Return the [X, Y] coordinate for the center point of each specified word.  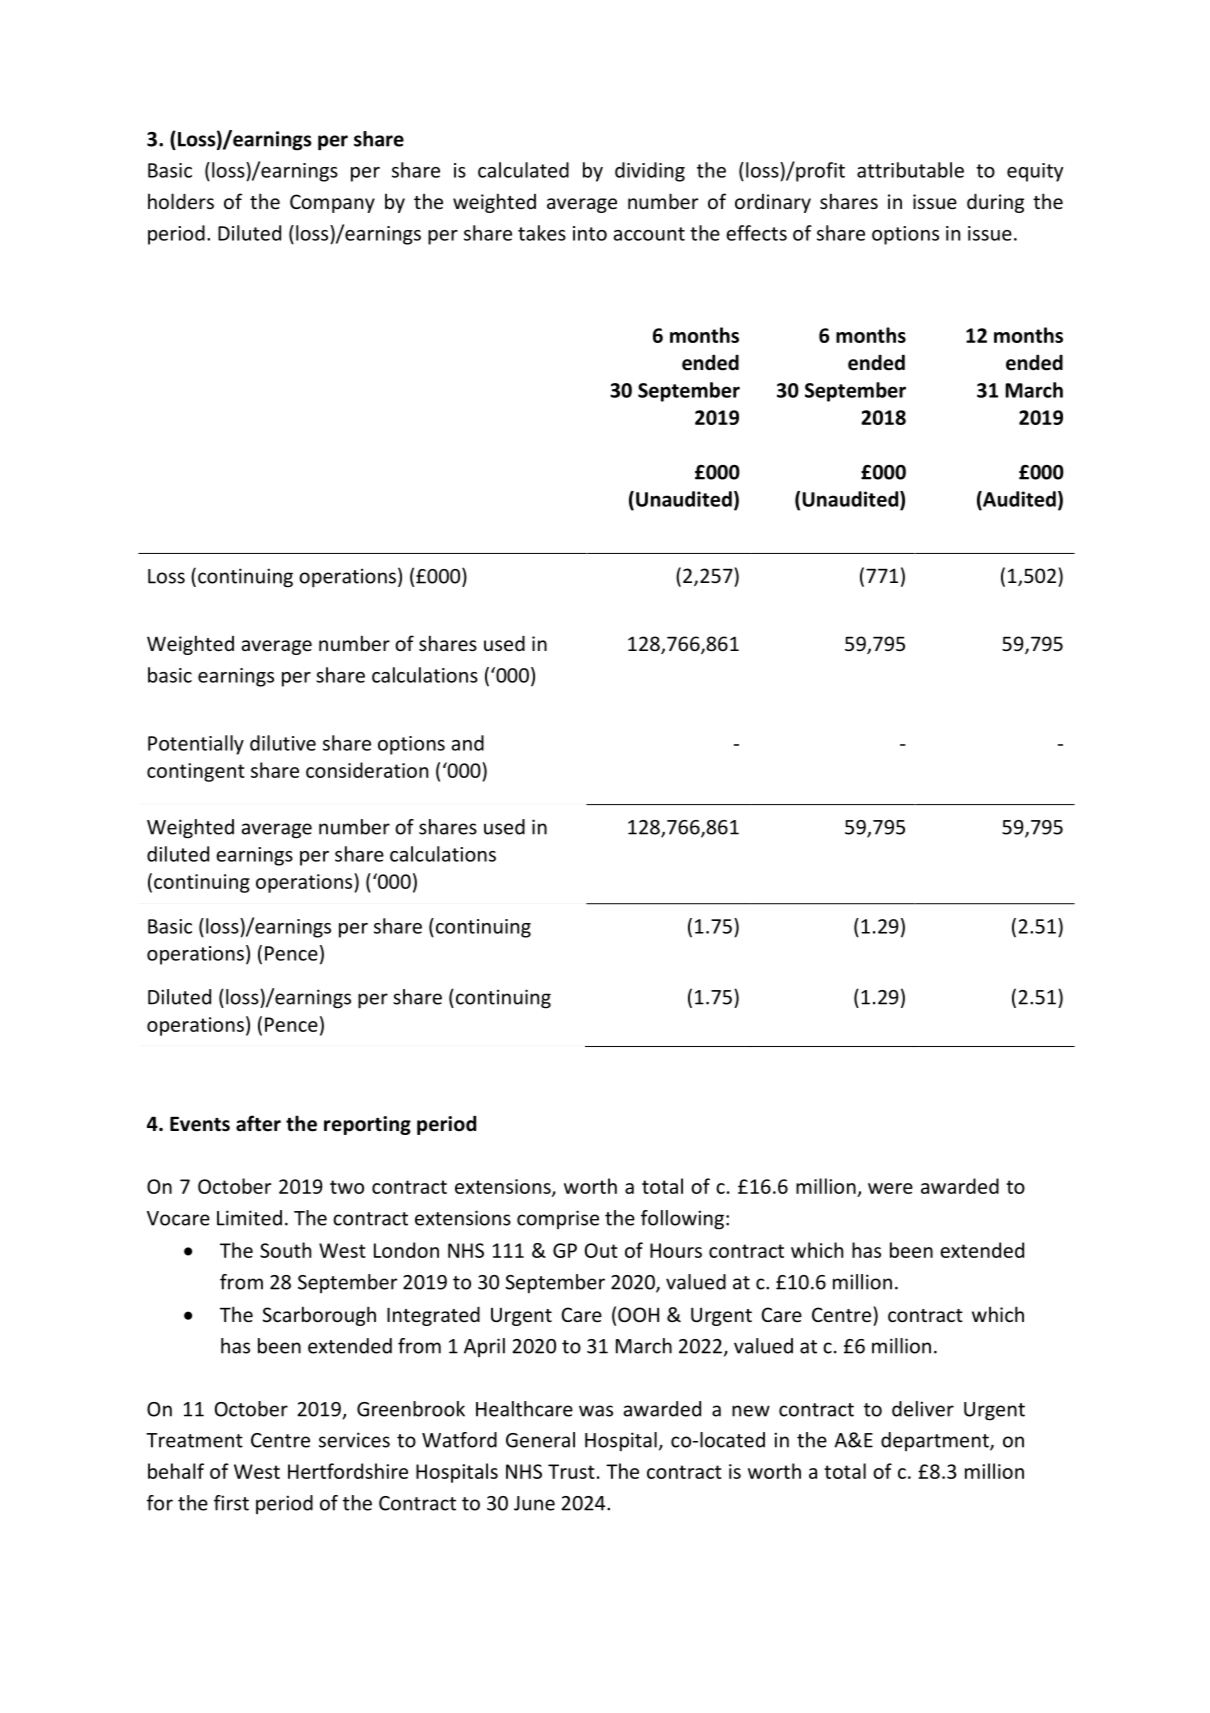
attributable [910, 170]
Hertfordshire [348, 1471]
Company [332, 203]
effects [756, 233]
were [890, 1188]
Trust [571, 1471]
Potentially [196, 745]
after [258, 1123]
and [467, 743]
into [590, 233]
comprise [558, 1219]
